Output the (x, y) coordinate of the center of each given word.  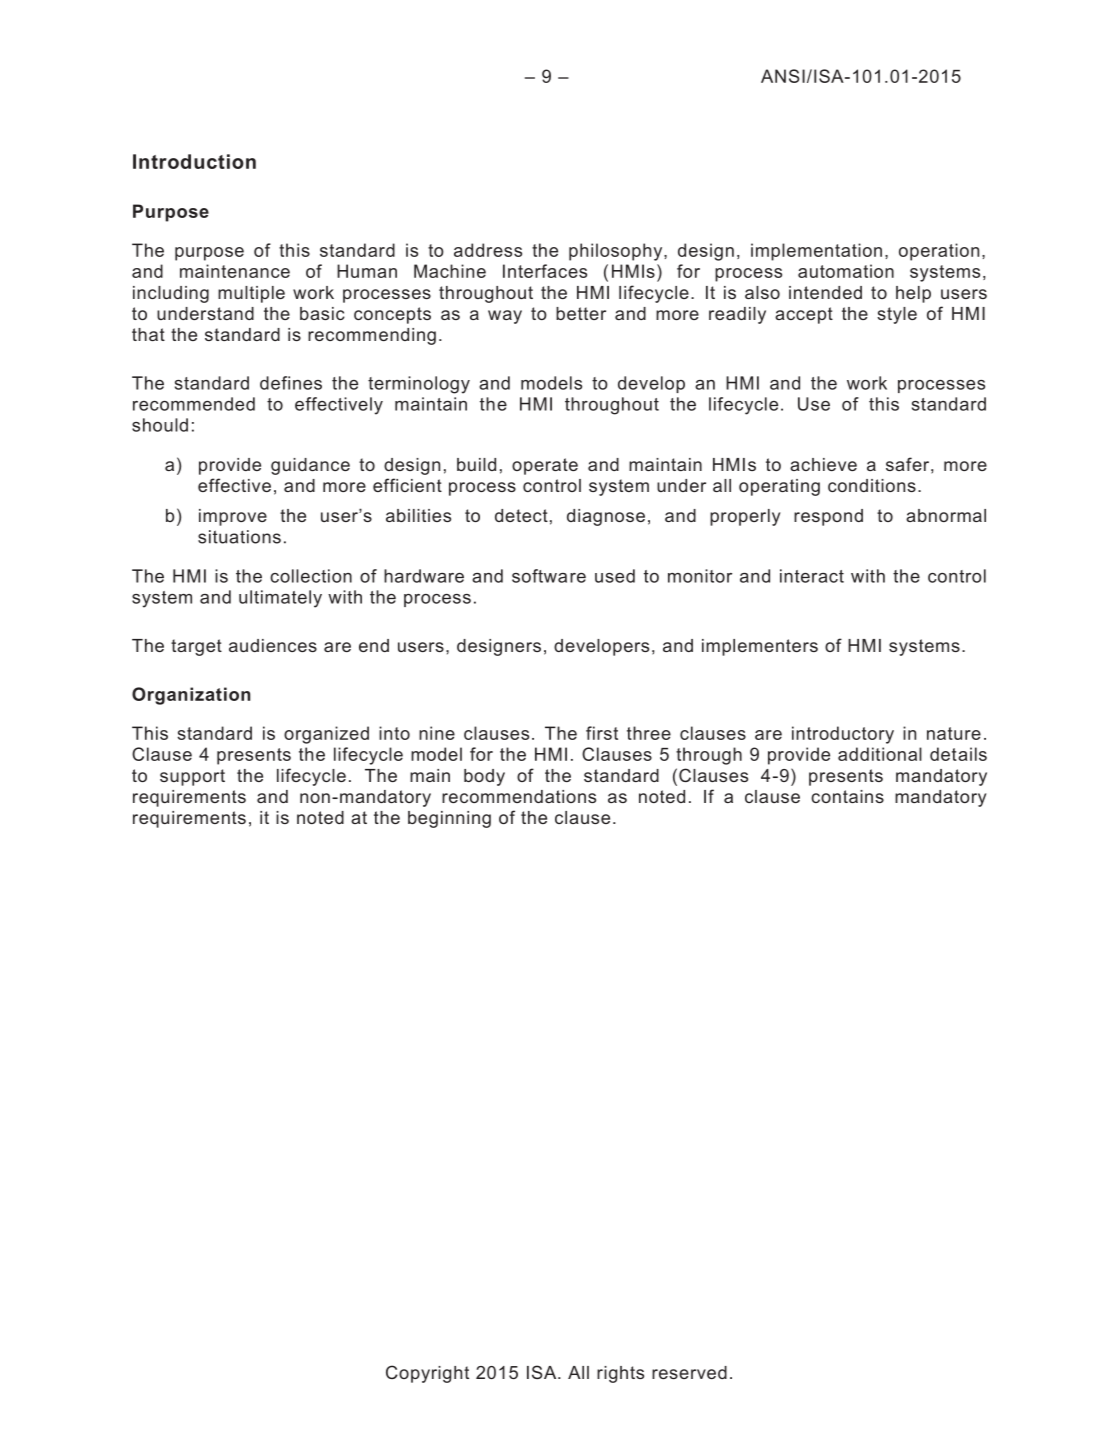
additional (880, 754)
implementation (816, 252)
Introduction (194, 161)
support (192, 777)
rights (620, 1374)
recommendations (519, 796)
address (488, 250)
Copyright (427, 1374)
